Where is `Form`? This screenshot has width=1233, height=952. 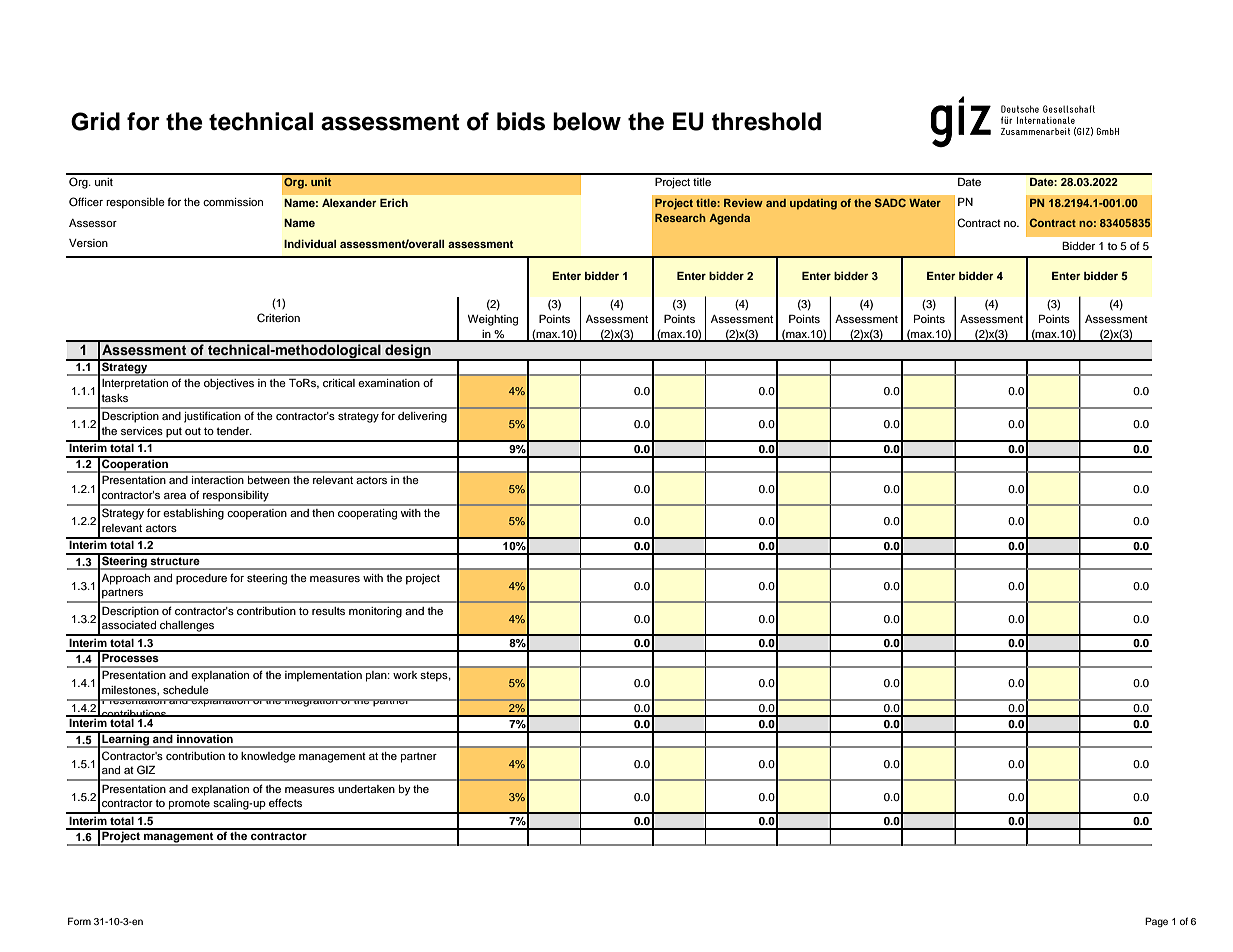 Form is located at coordinates (79, 921).
